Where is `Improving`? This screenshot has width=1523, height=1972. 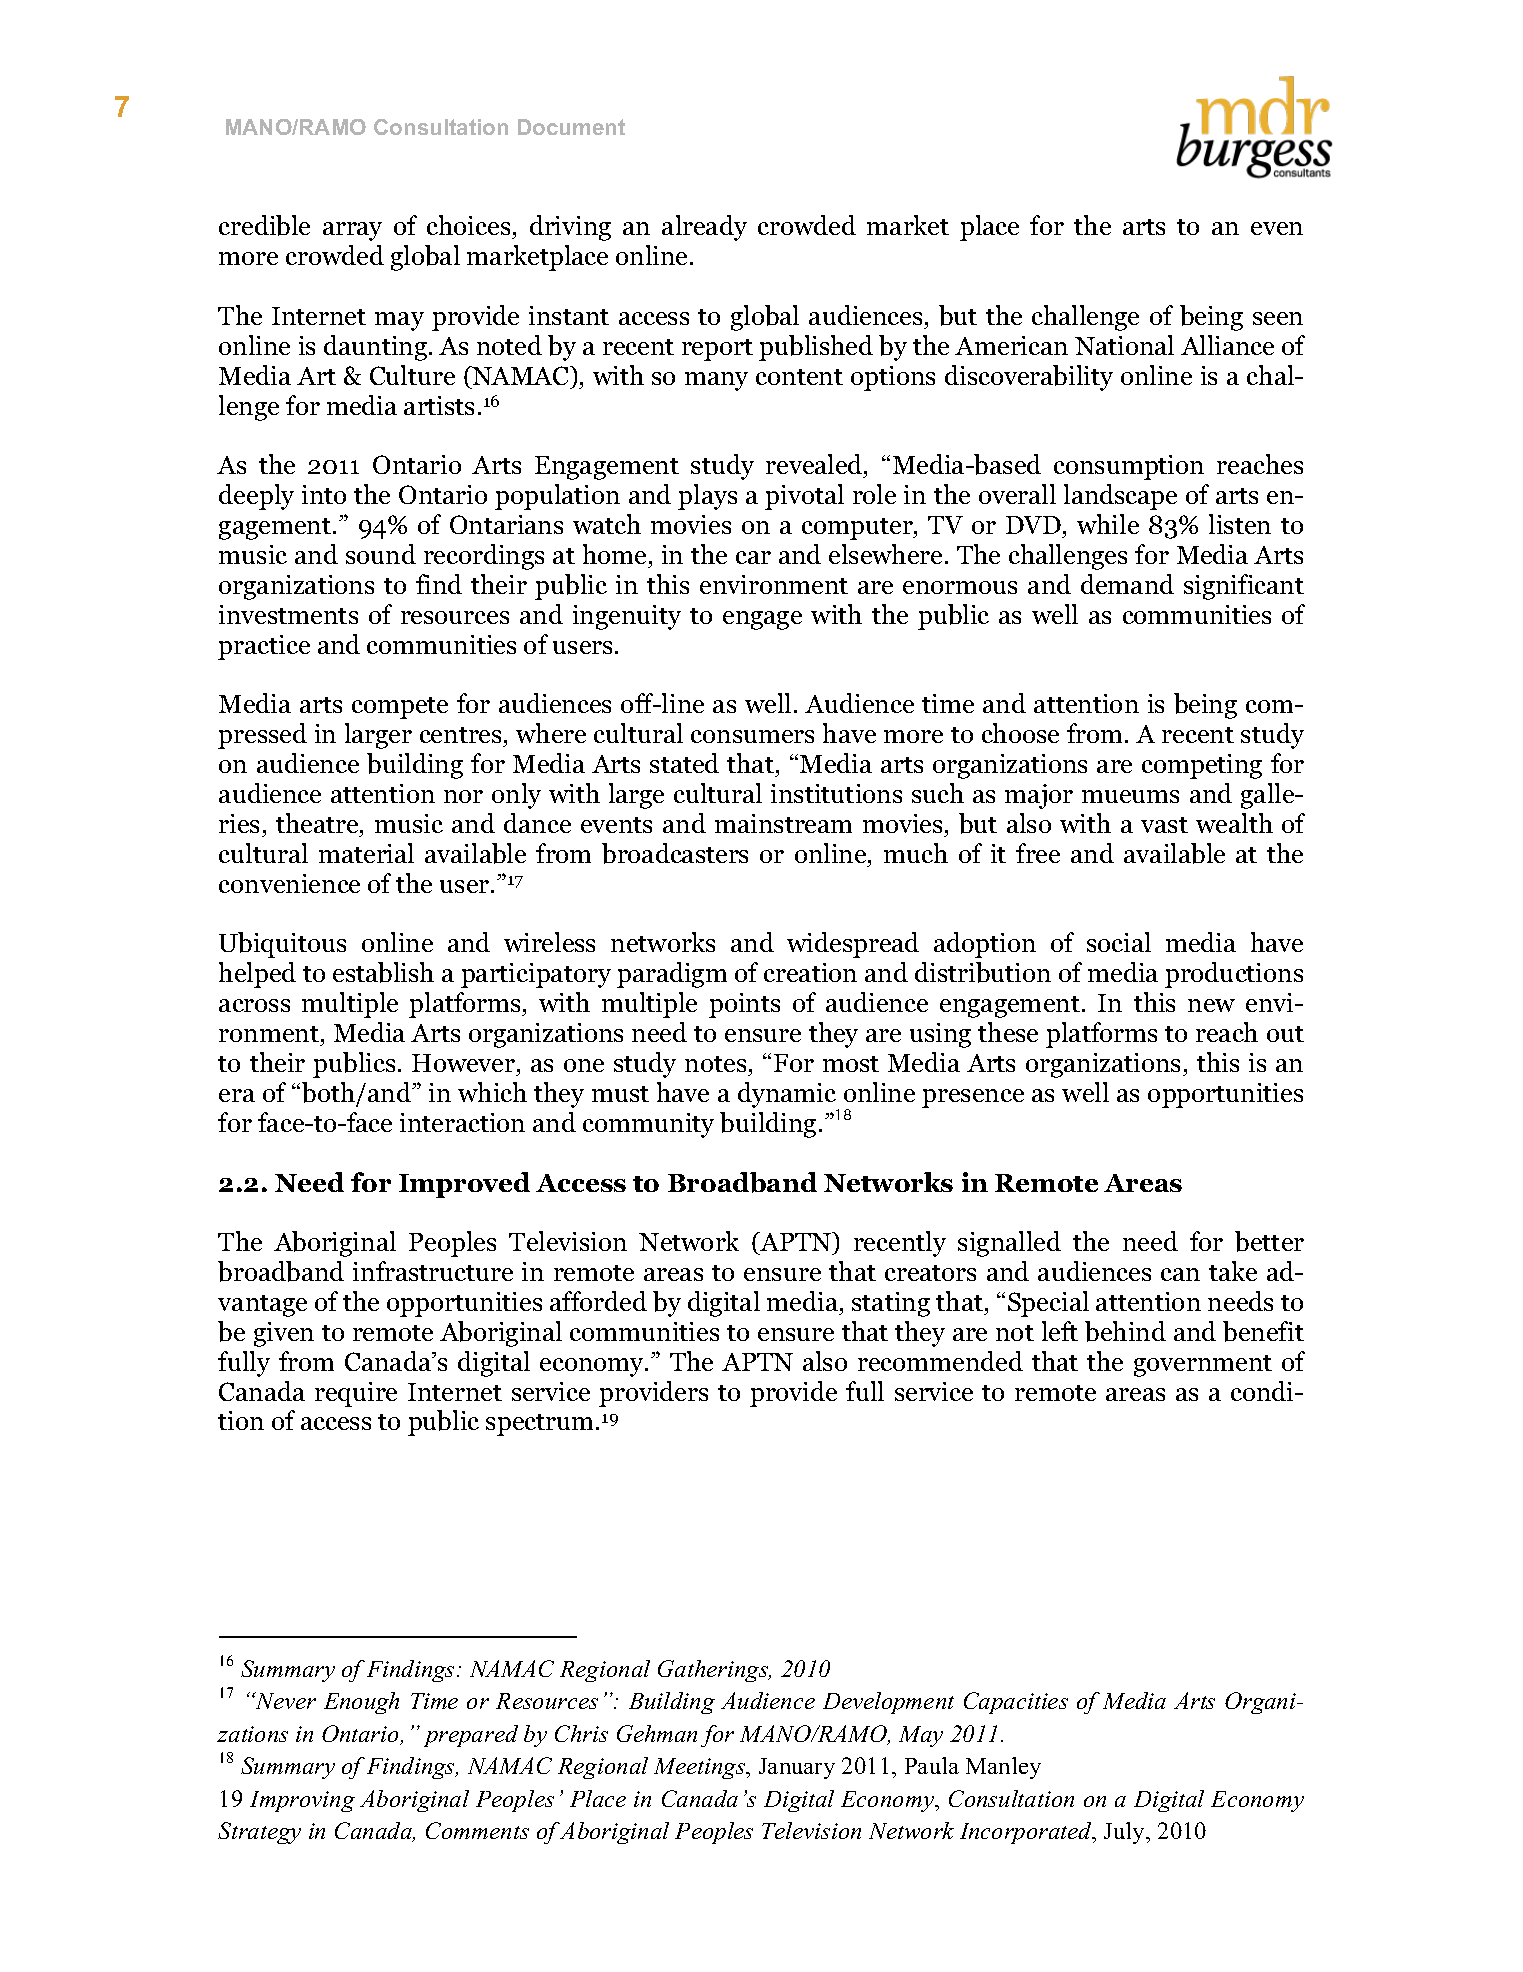 Improving is located at coordinates (302, 1801).
